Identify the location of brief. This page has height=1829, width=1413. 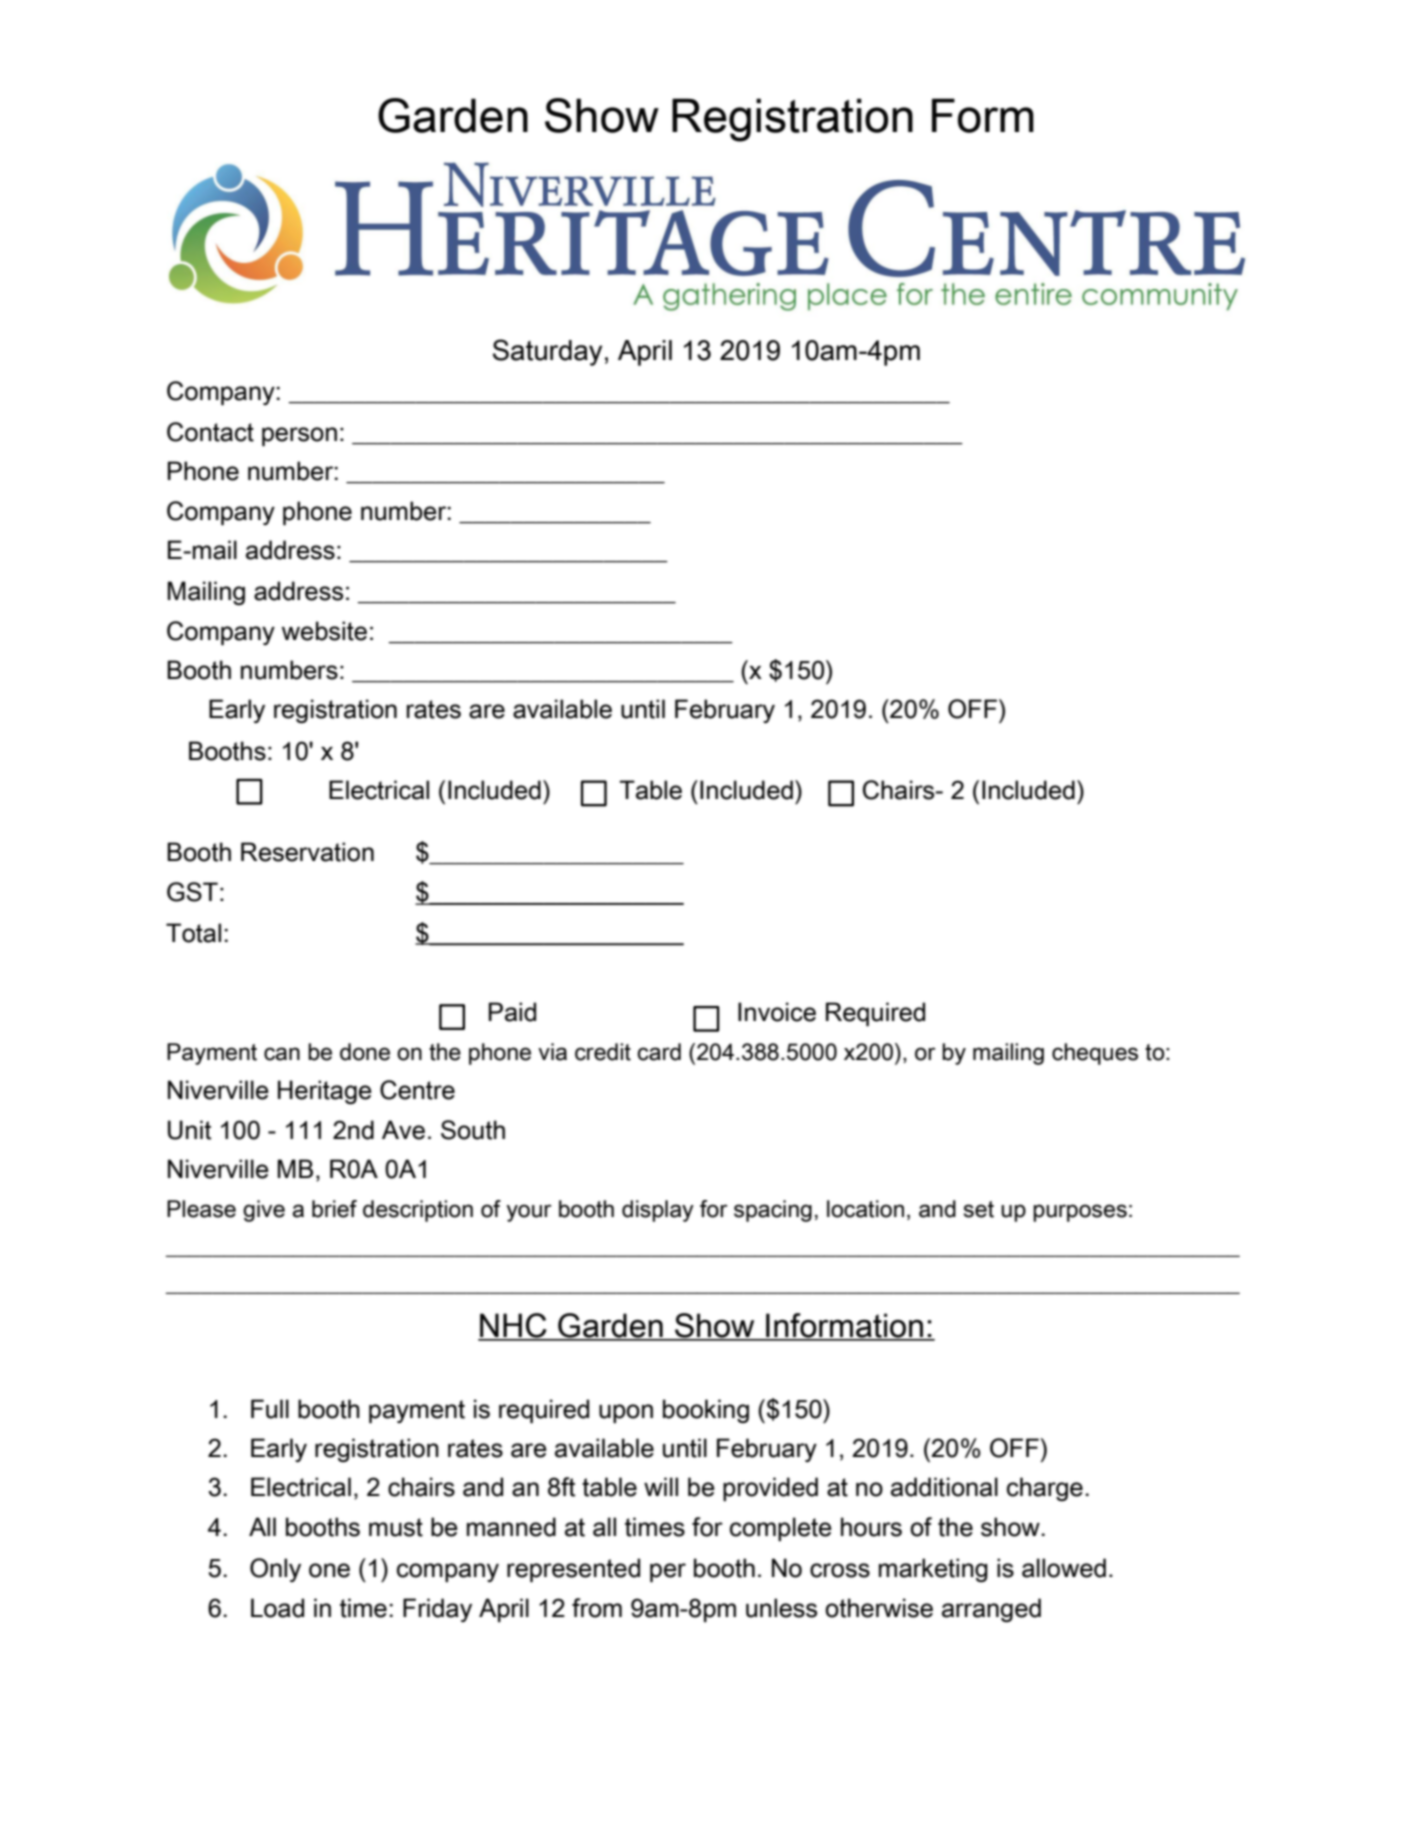
(334, 1209).
